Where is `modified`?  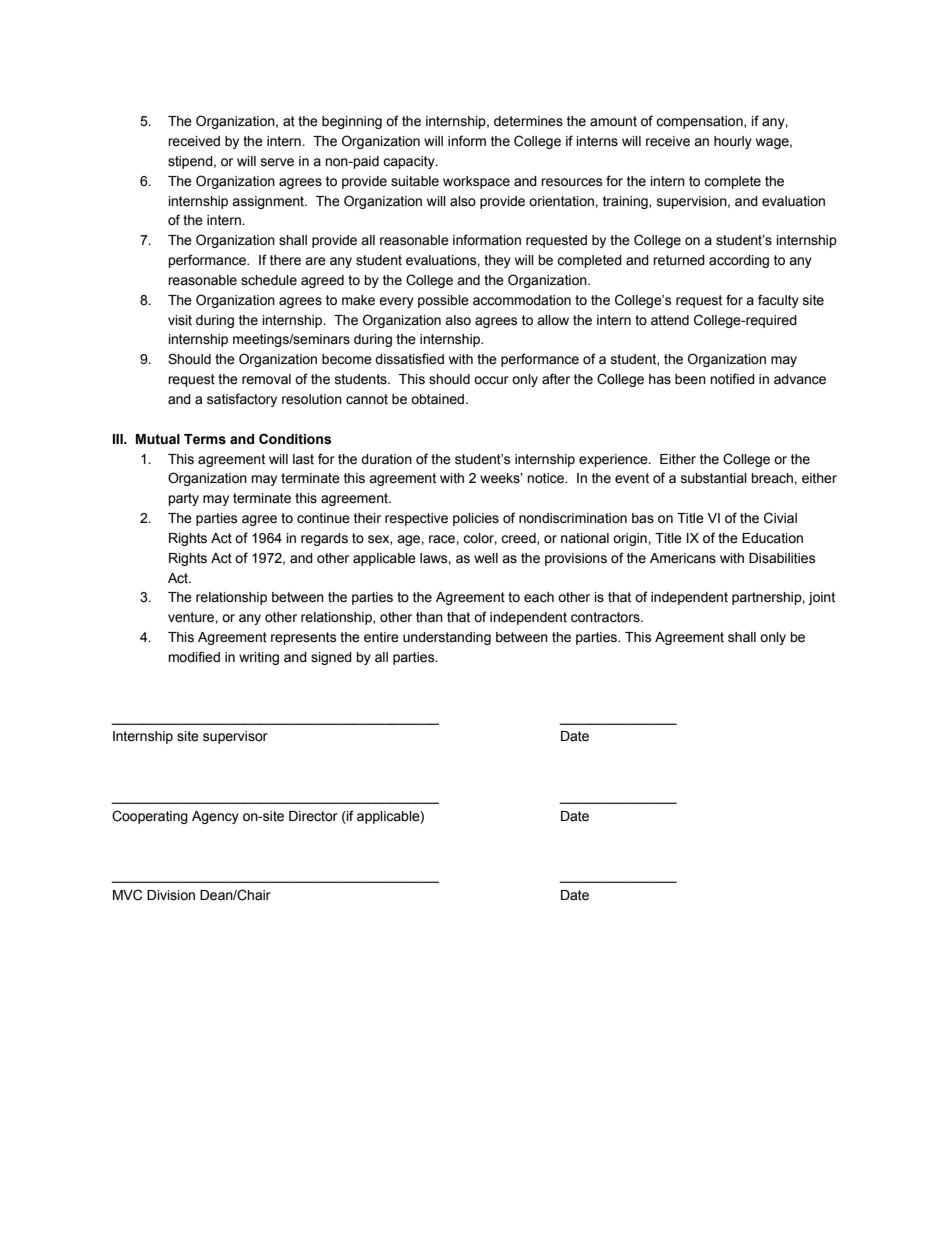
modified is located at coordinates (194, 657).
